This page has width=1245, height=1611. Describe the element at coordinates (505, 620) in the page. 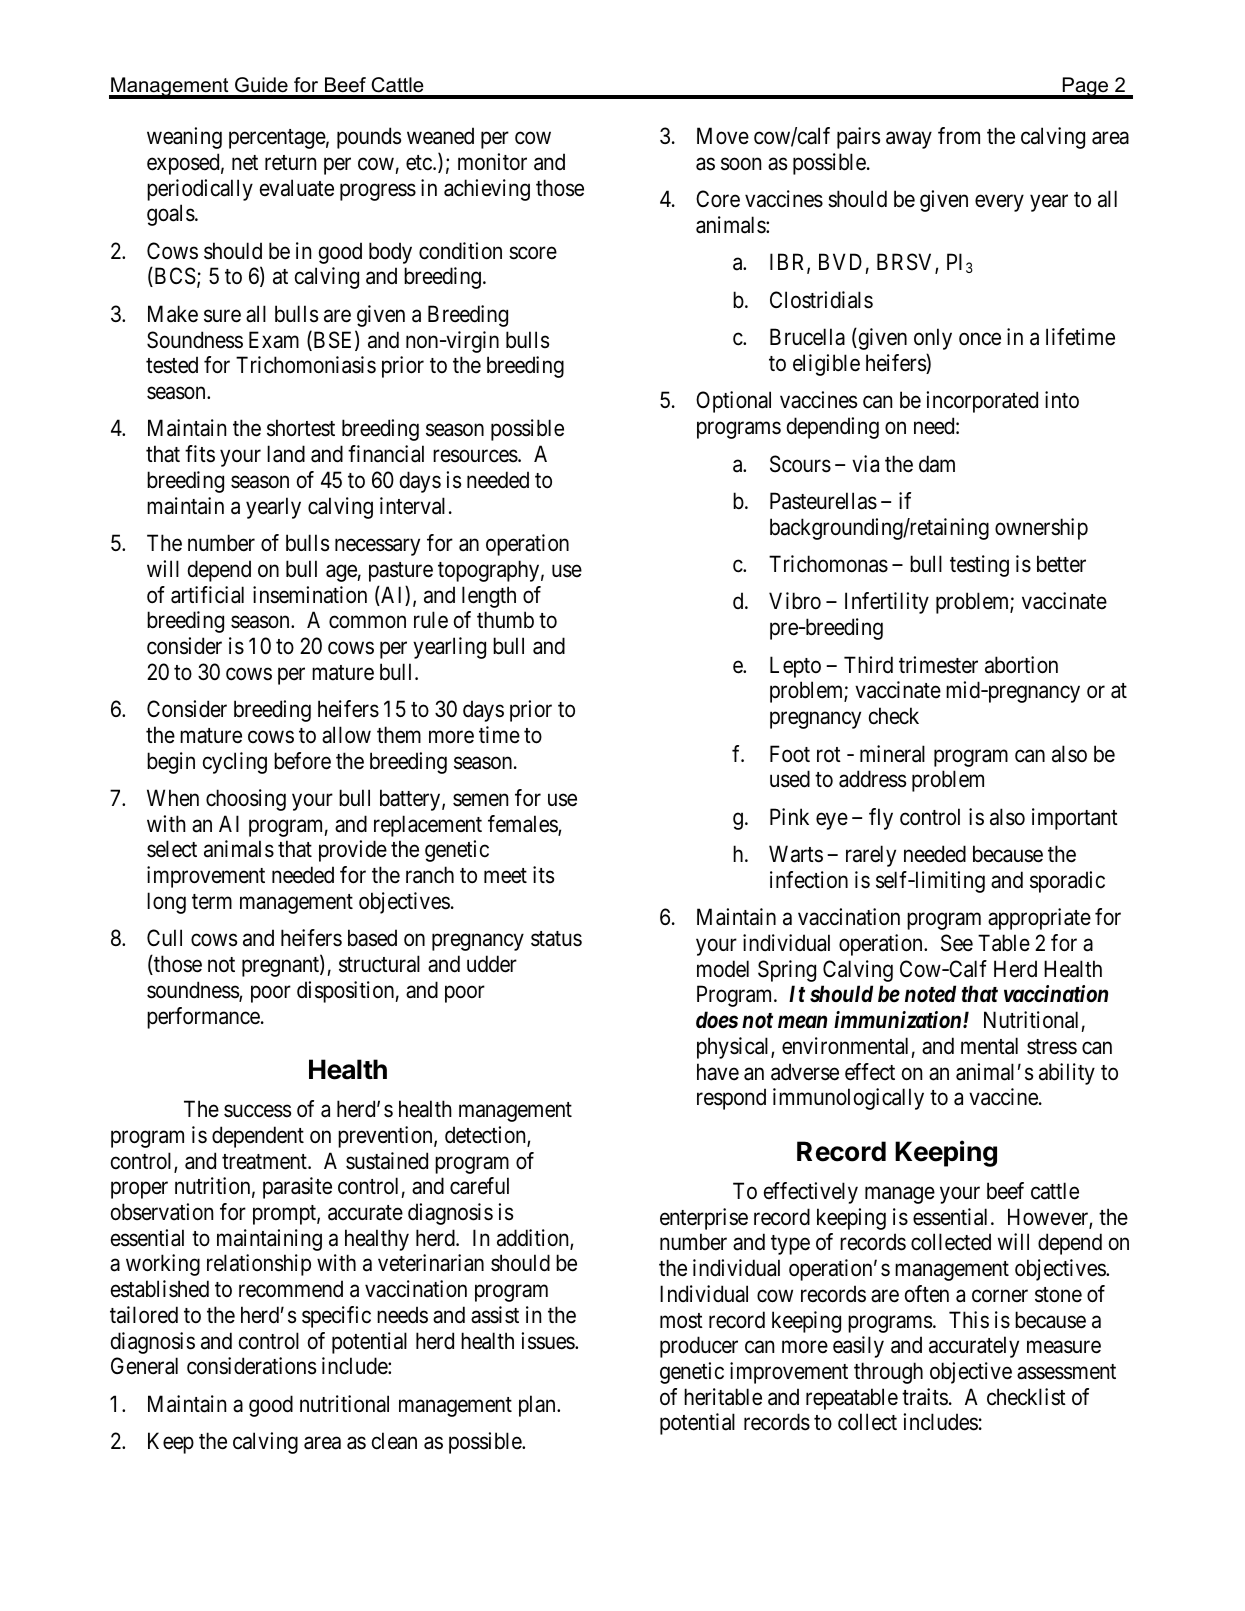

I see `thumb` at that location.
